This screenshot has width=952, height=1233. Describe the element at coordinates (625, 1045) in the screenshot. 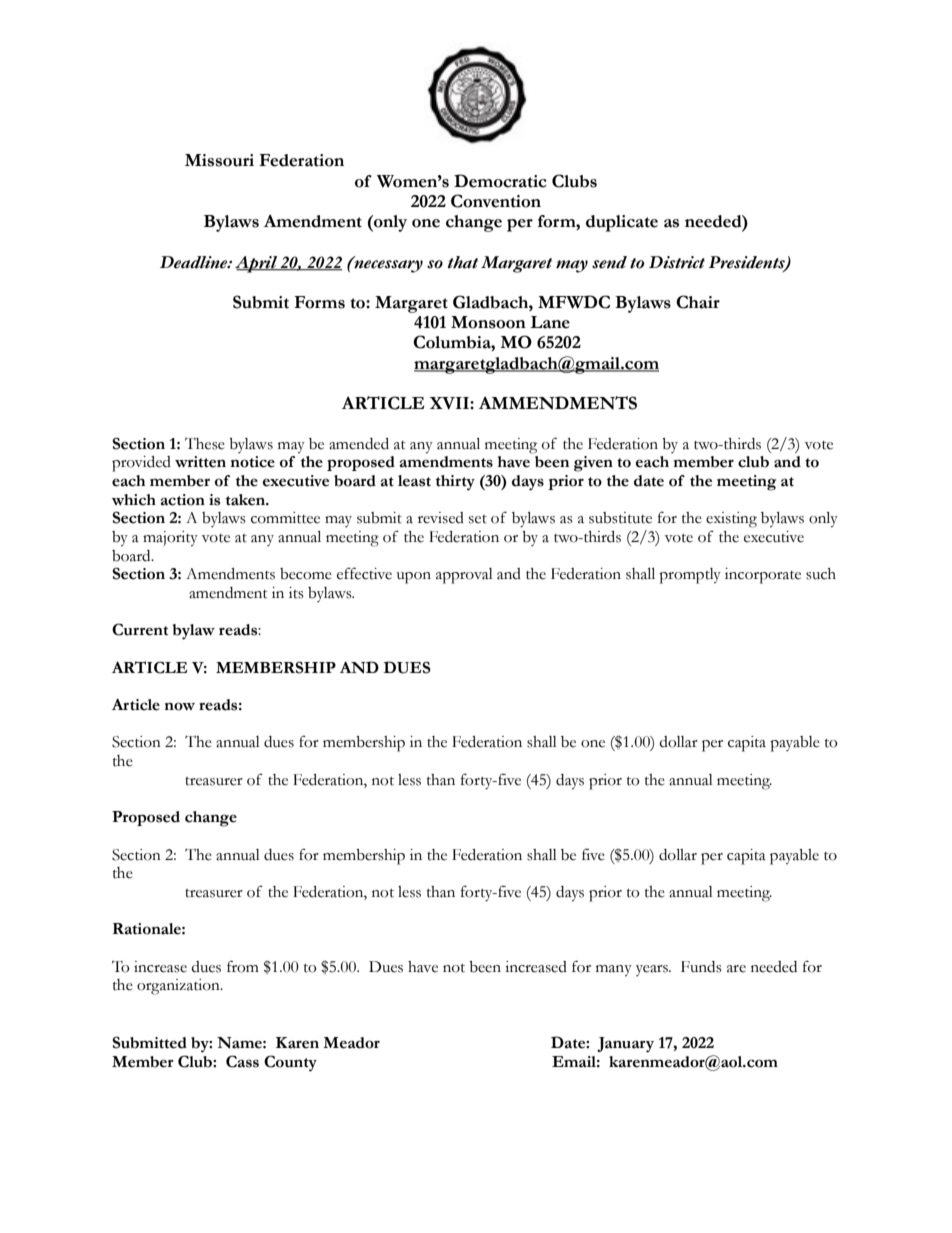

I see `January` at that location.
